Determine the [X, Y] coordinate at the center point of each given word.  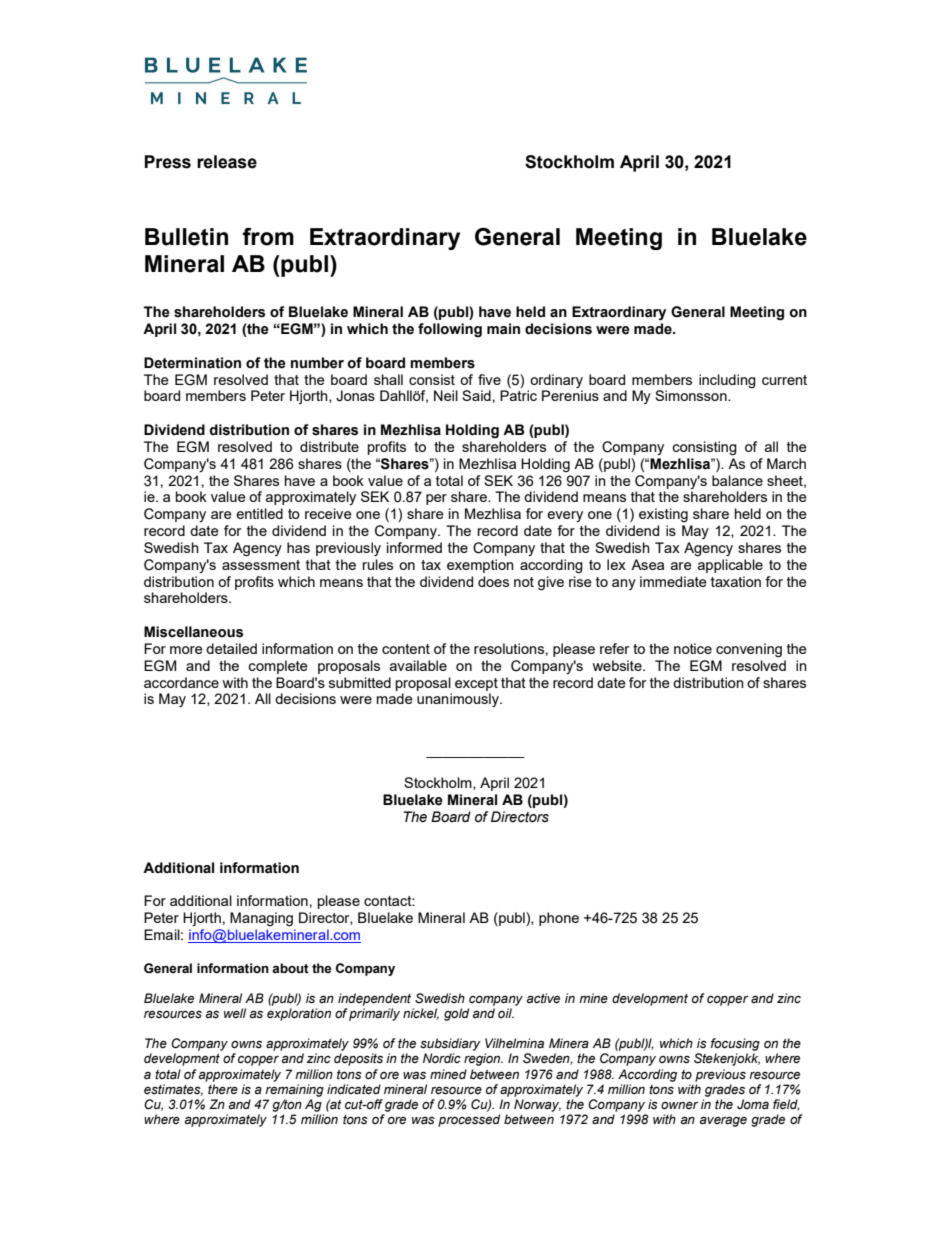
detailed [231, 648]
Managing [261, 919]
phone [559, 919]
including [727, 381]
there [223, 1089]
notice [693, 648]
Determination [192, 363]
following [450, 330]
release [227, 162]
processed [469, 1120]
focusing [735, 1044]
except [476, 684]
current [784, 380]
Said [476, 395]
